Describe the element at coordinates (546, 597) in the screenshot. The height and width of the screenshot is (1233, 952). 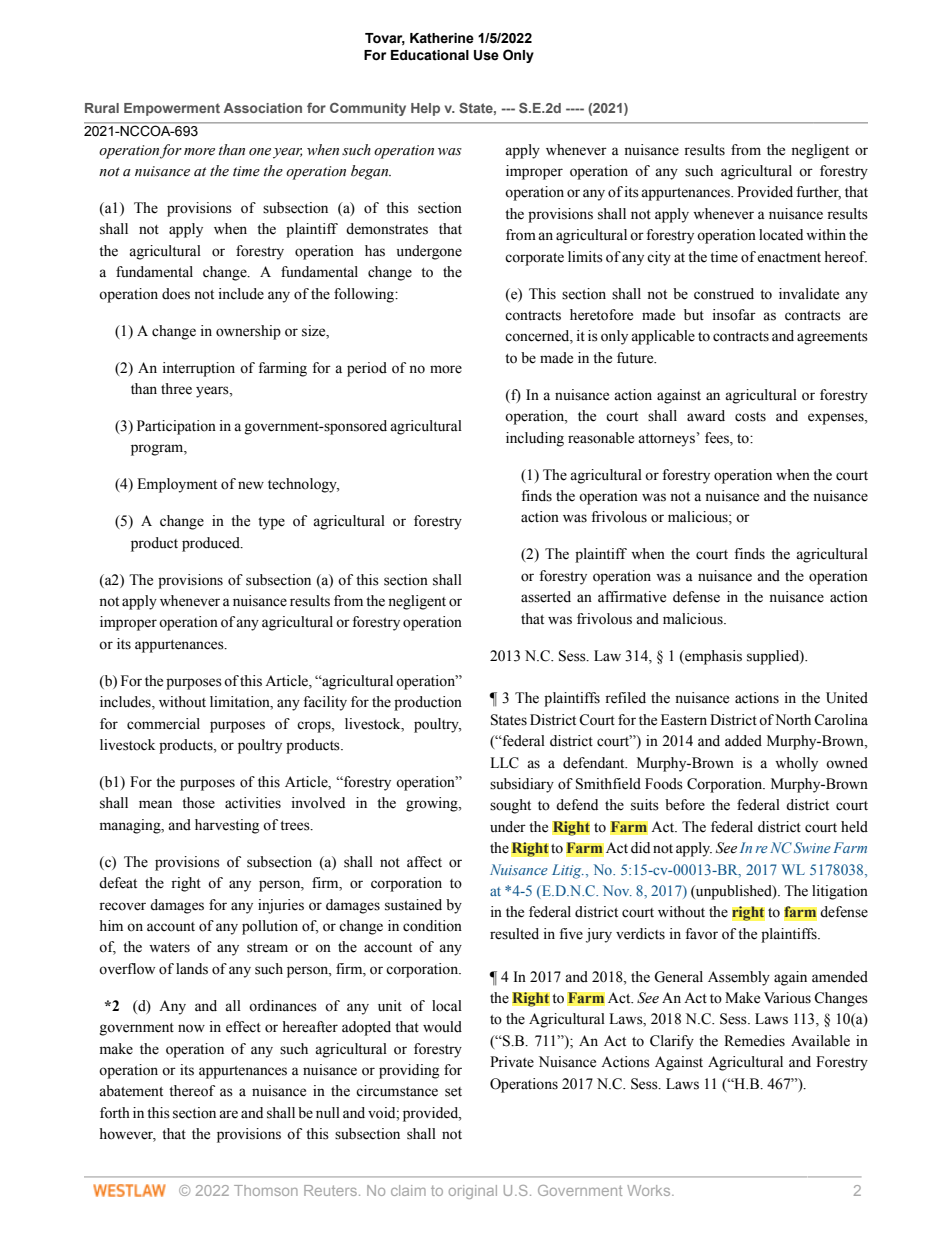
I see `asserted` at that location.
